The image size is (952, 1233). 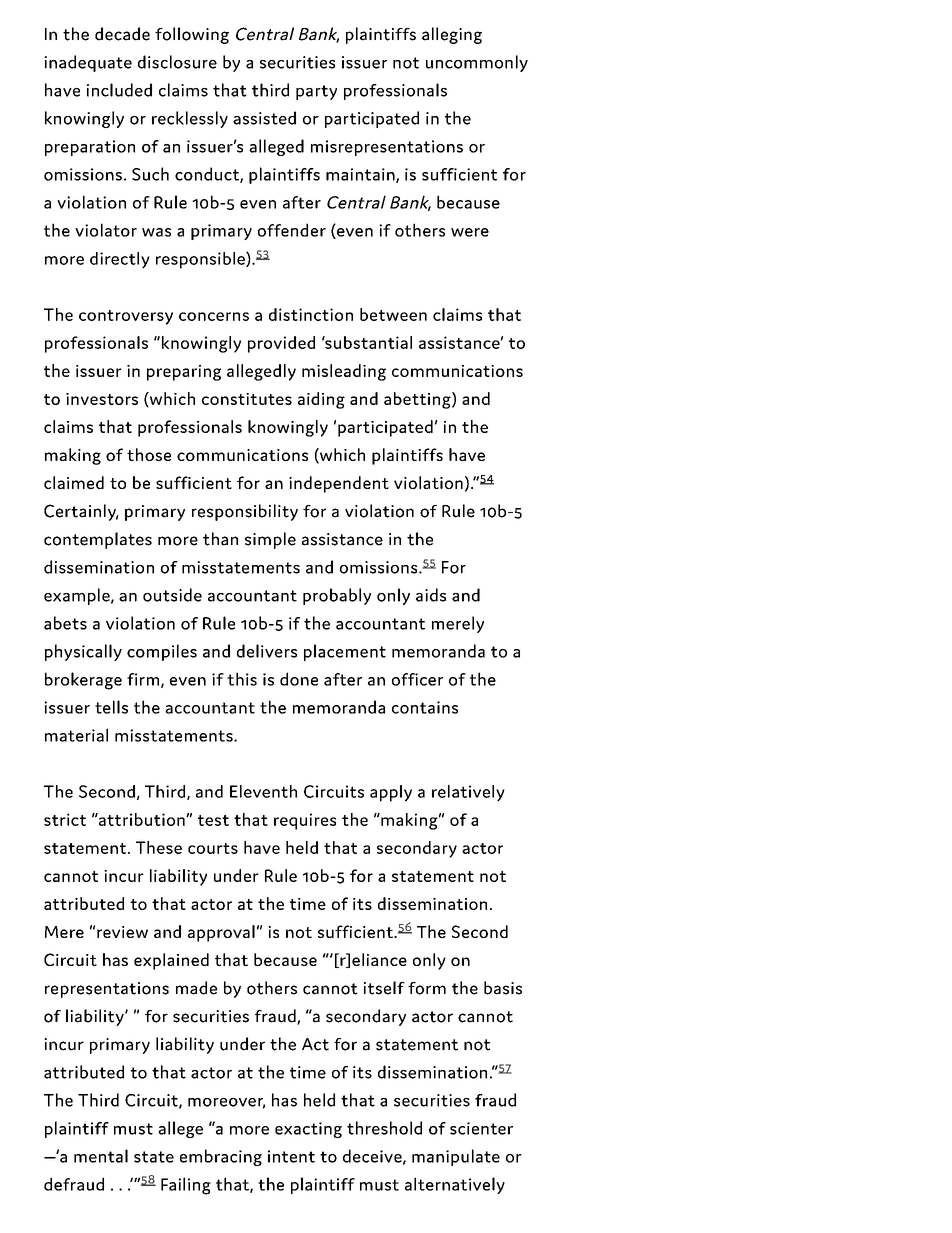 What do you see at coordinates (267, 651) in the screenshot?
I see `delivers` at bounding box center [267, 651].
